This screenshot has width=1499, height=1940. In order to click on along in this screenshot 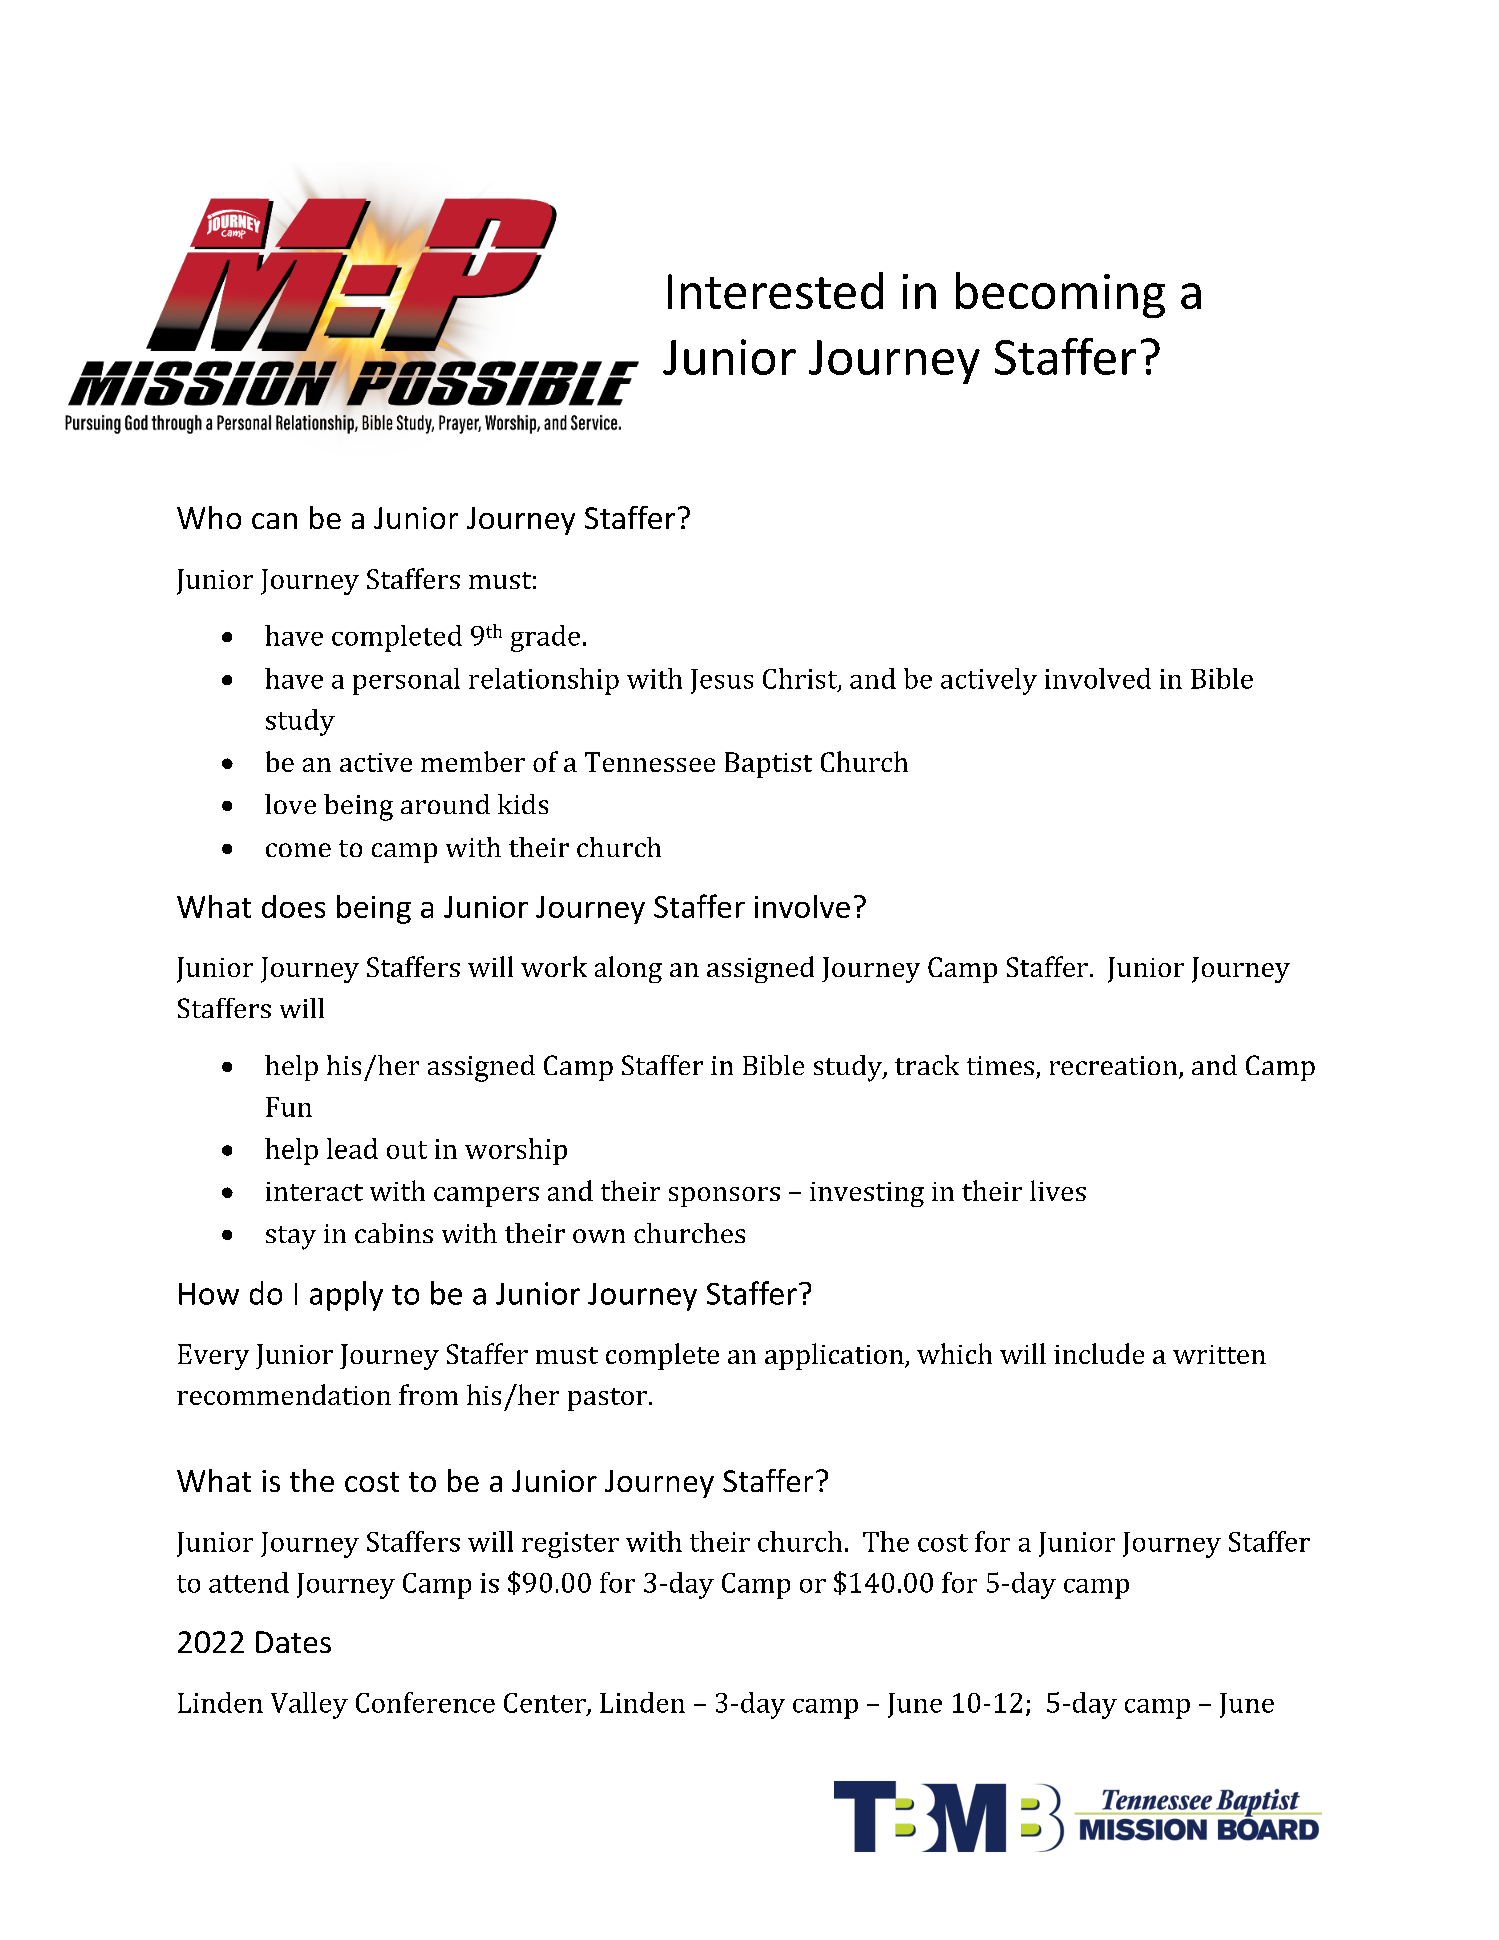, I will do `click(628, 969)`.
